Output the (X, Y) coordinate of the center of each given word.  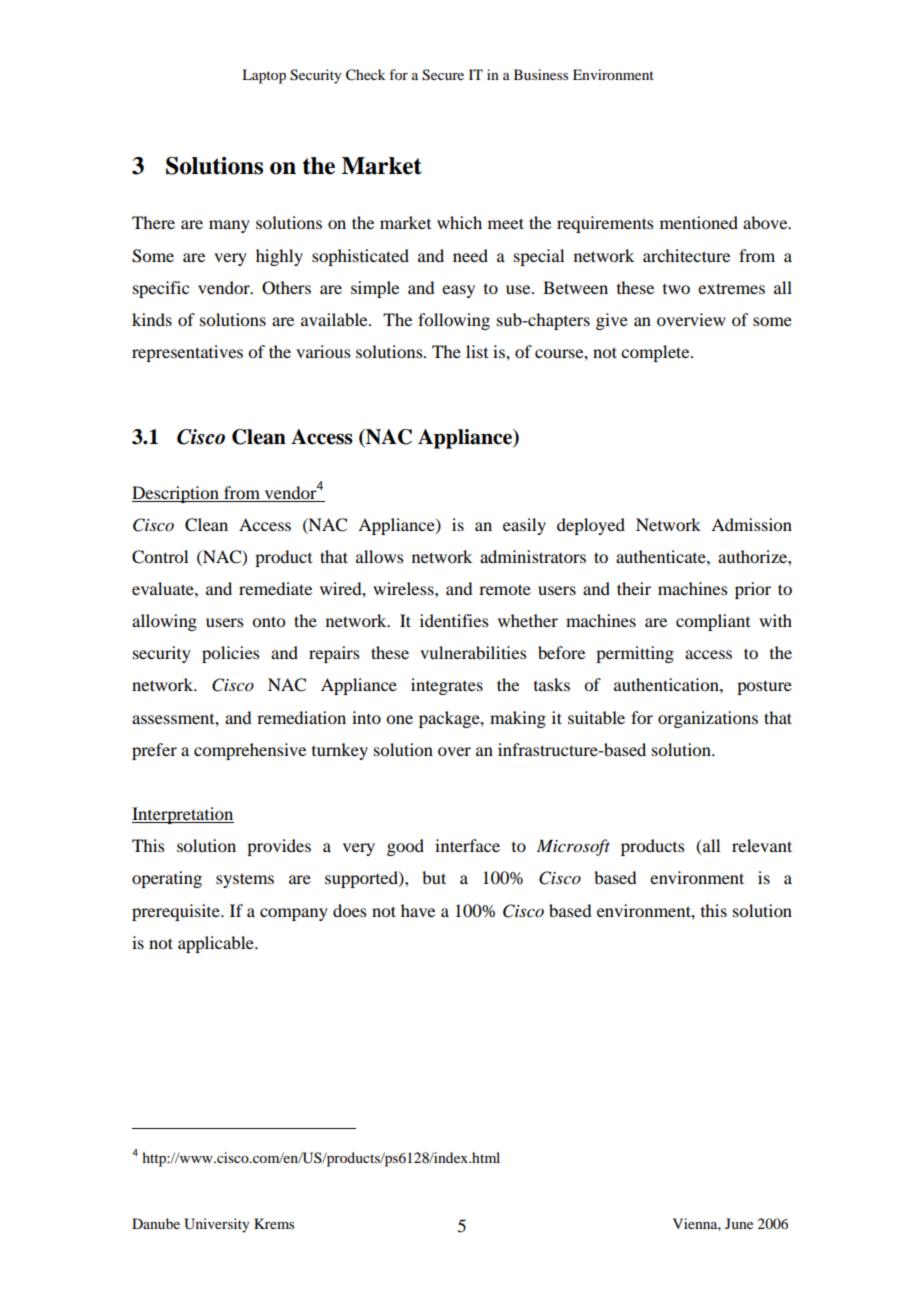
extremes (731, 288)
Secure (443, 75)
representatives (187, 353)
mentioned (699, 222)
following (454, 321)
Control (160, 557)
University (217, 1225)
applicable (217, 944)
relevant (762, 845)
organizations (708, 719)
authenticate (662, 556)
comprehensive (250, 751)
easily (524, 526)
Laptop (264, 76)
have (418, 910)
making (518, 719)
